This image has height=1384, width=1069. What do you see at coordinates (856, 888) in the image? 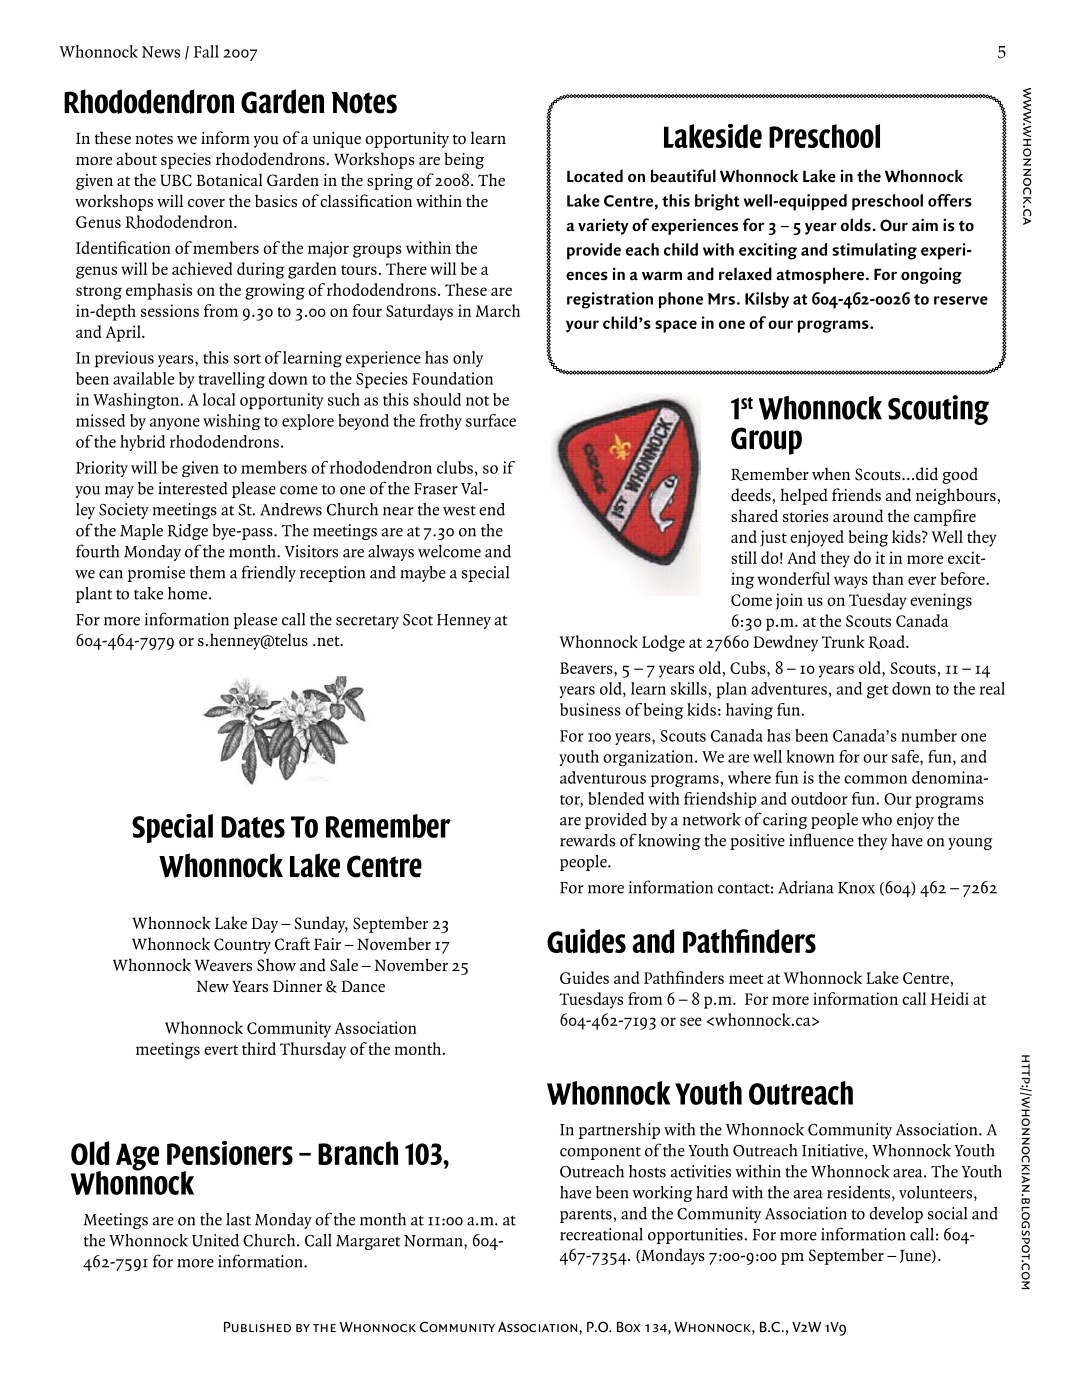
I see `Knox` at bounding box center [856, 888].
